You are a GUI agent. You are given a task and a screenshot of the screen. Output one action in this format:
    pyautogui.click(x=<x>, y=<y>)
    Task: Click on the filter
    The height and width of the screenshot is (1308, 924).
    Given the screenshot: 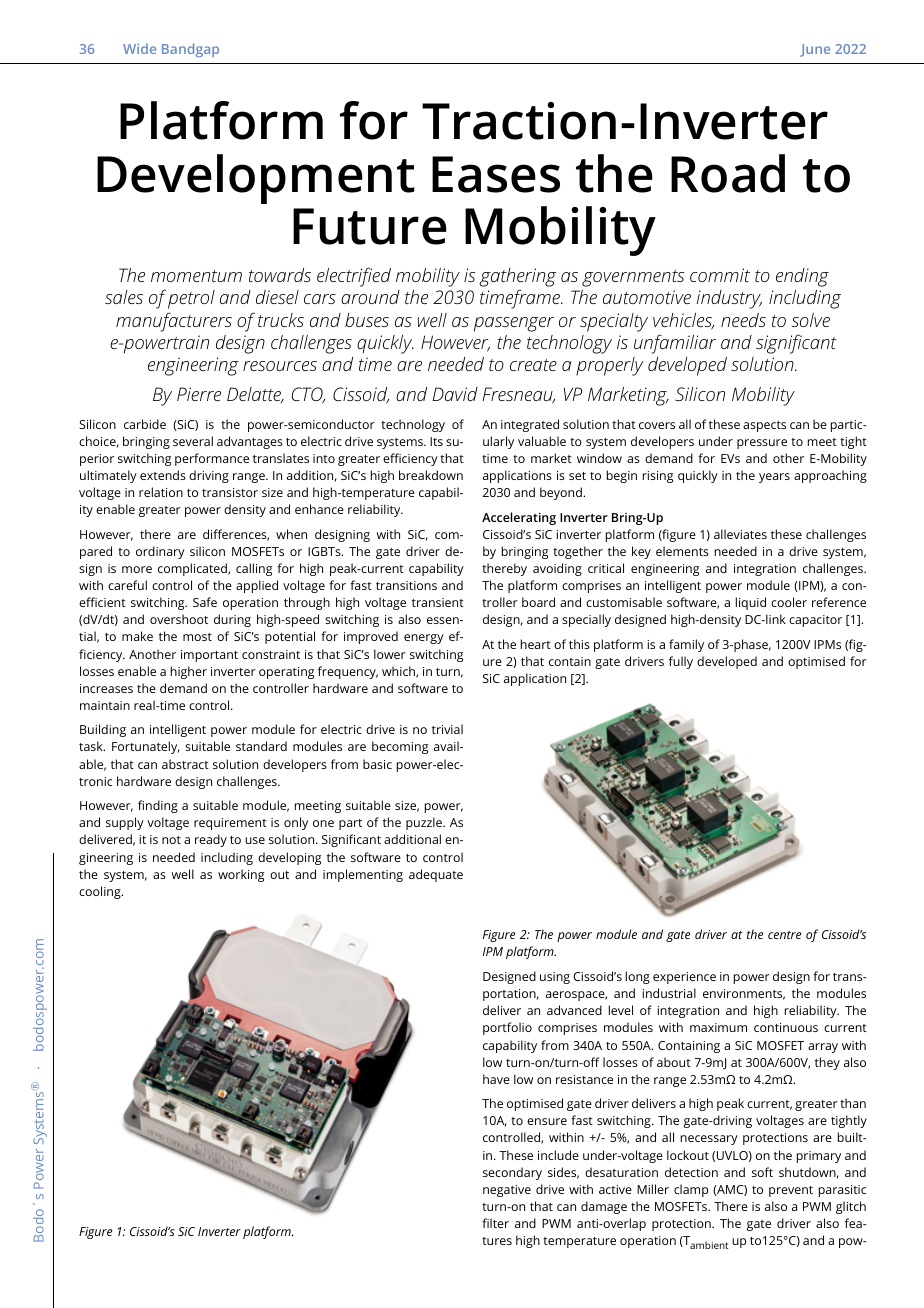 What is the action you would take?
    pyautogui.click(x=495, y=1223)
